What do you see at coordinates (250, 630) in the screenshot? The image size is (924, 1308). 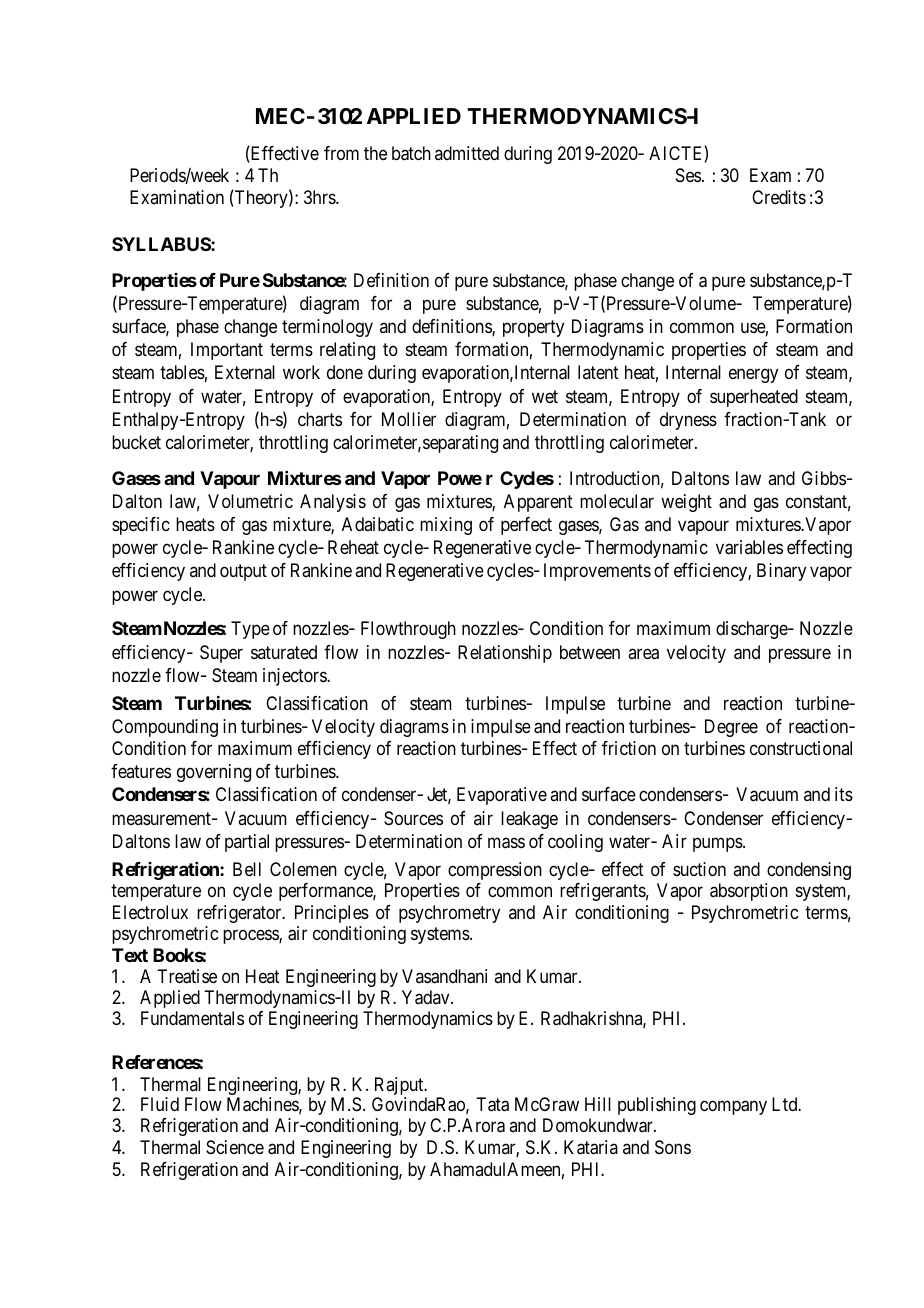 I see `Type` at bounding box center [250, 630].
